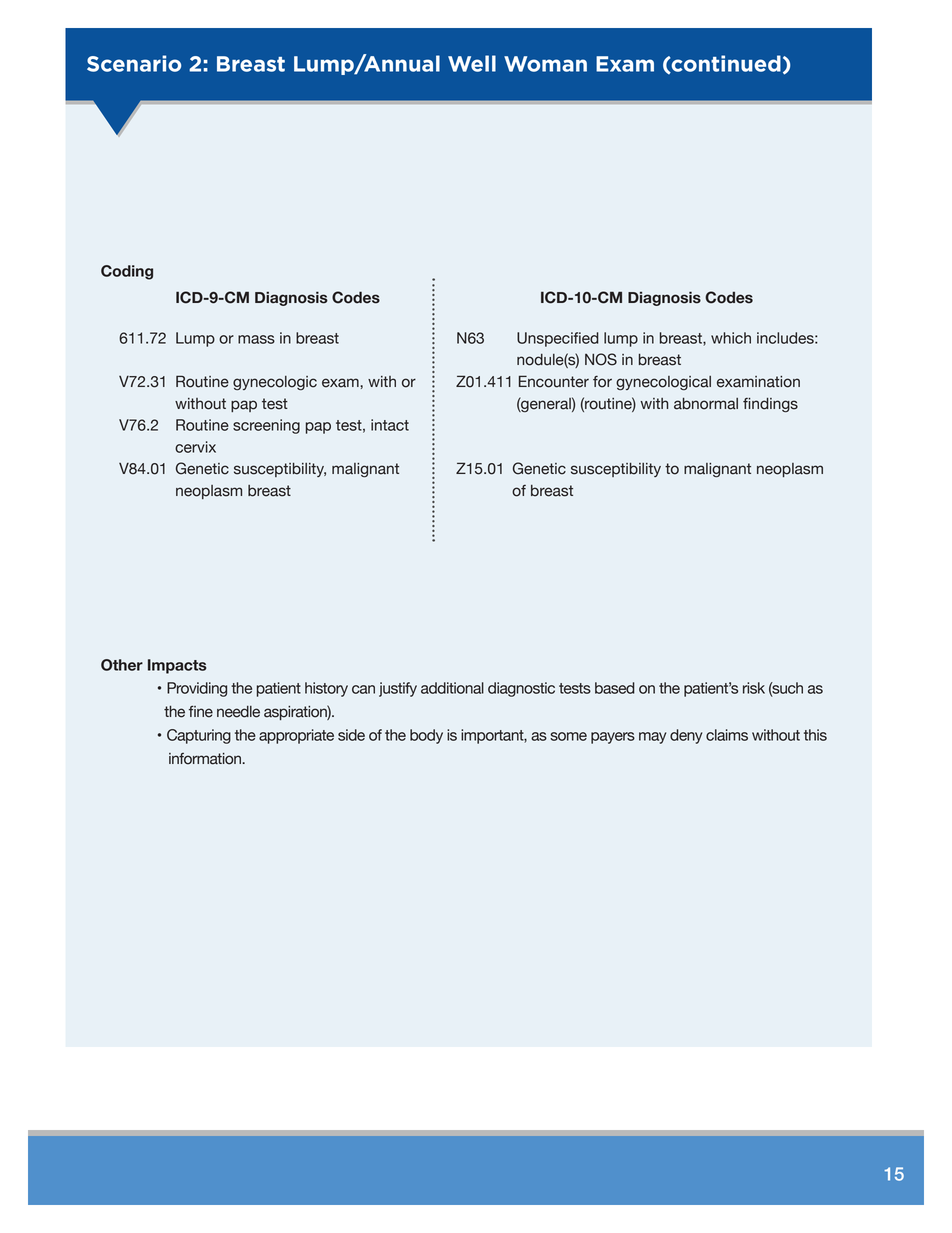 The image size is (952, 1233). I want to click on Well, so click(472, 63).
